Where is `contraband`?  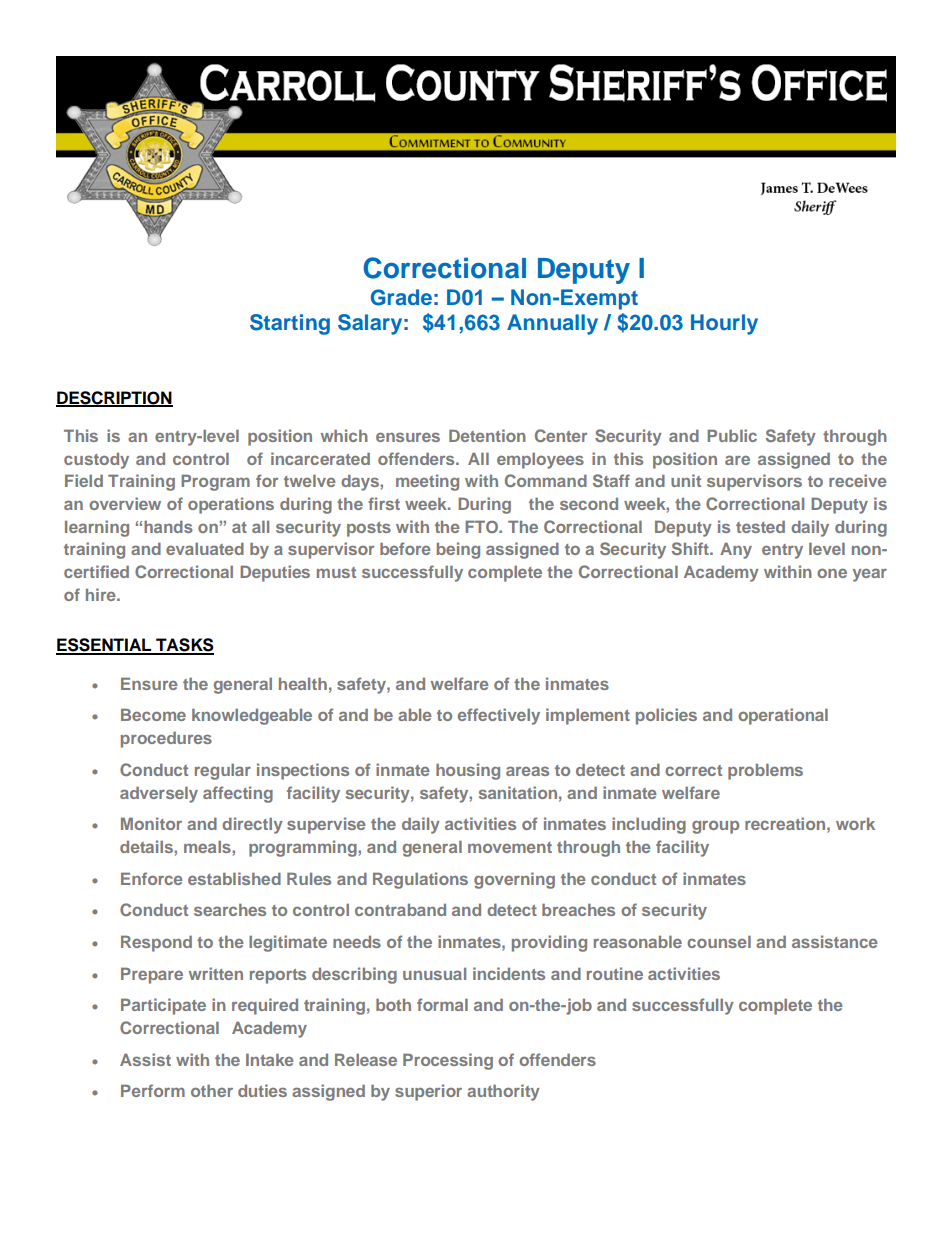
contraband is located at coordinates (400, 910).
